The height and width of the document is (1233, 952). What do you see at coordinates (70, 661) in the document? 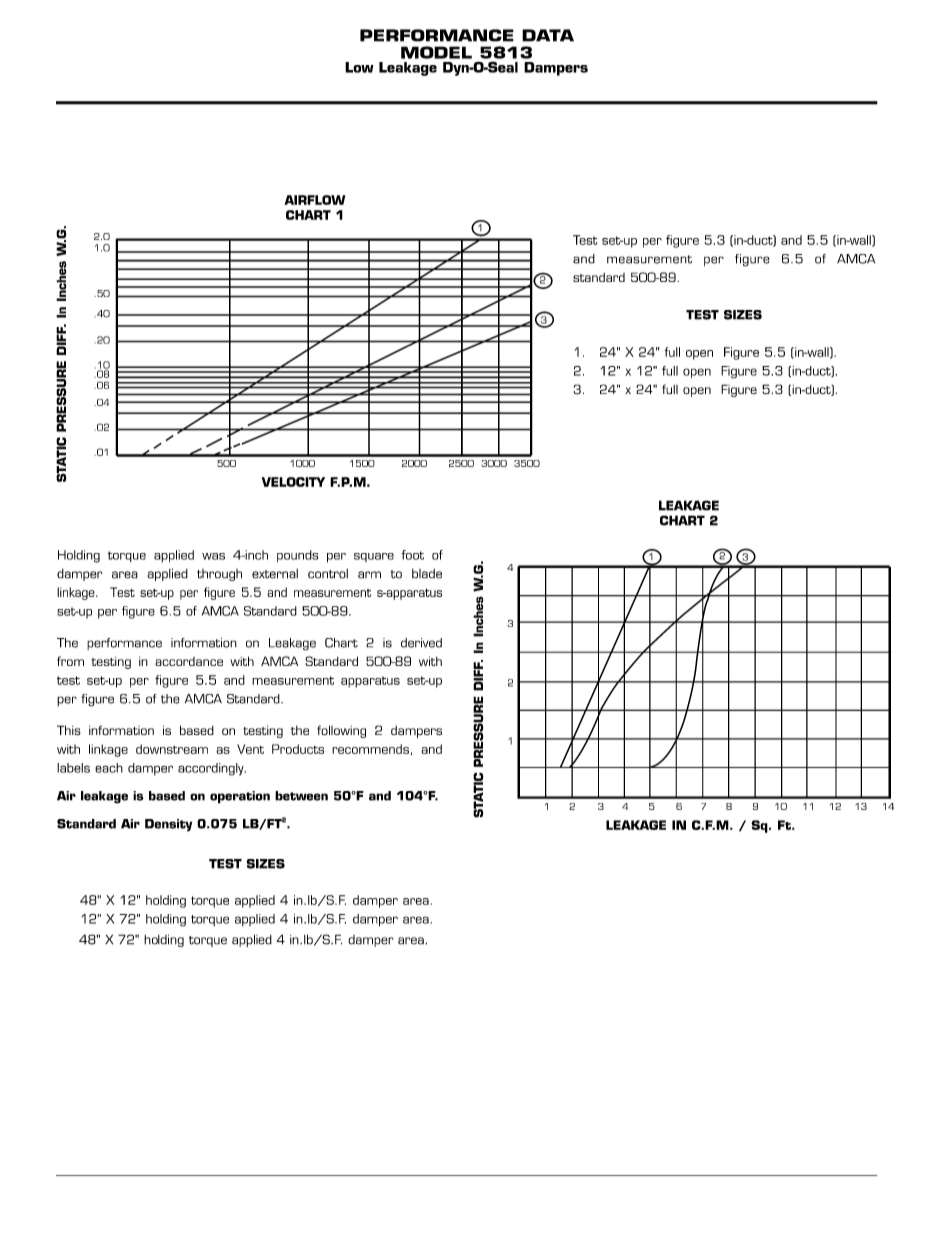
I see `from` at bounding box center [70, 661].
